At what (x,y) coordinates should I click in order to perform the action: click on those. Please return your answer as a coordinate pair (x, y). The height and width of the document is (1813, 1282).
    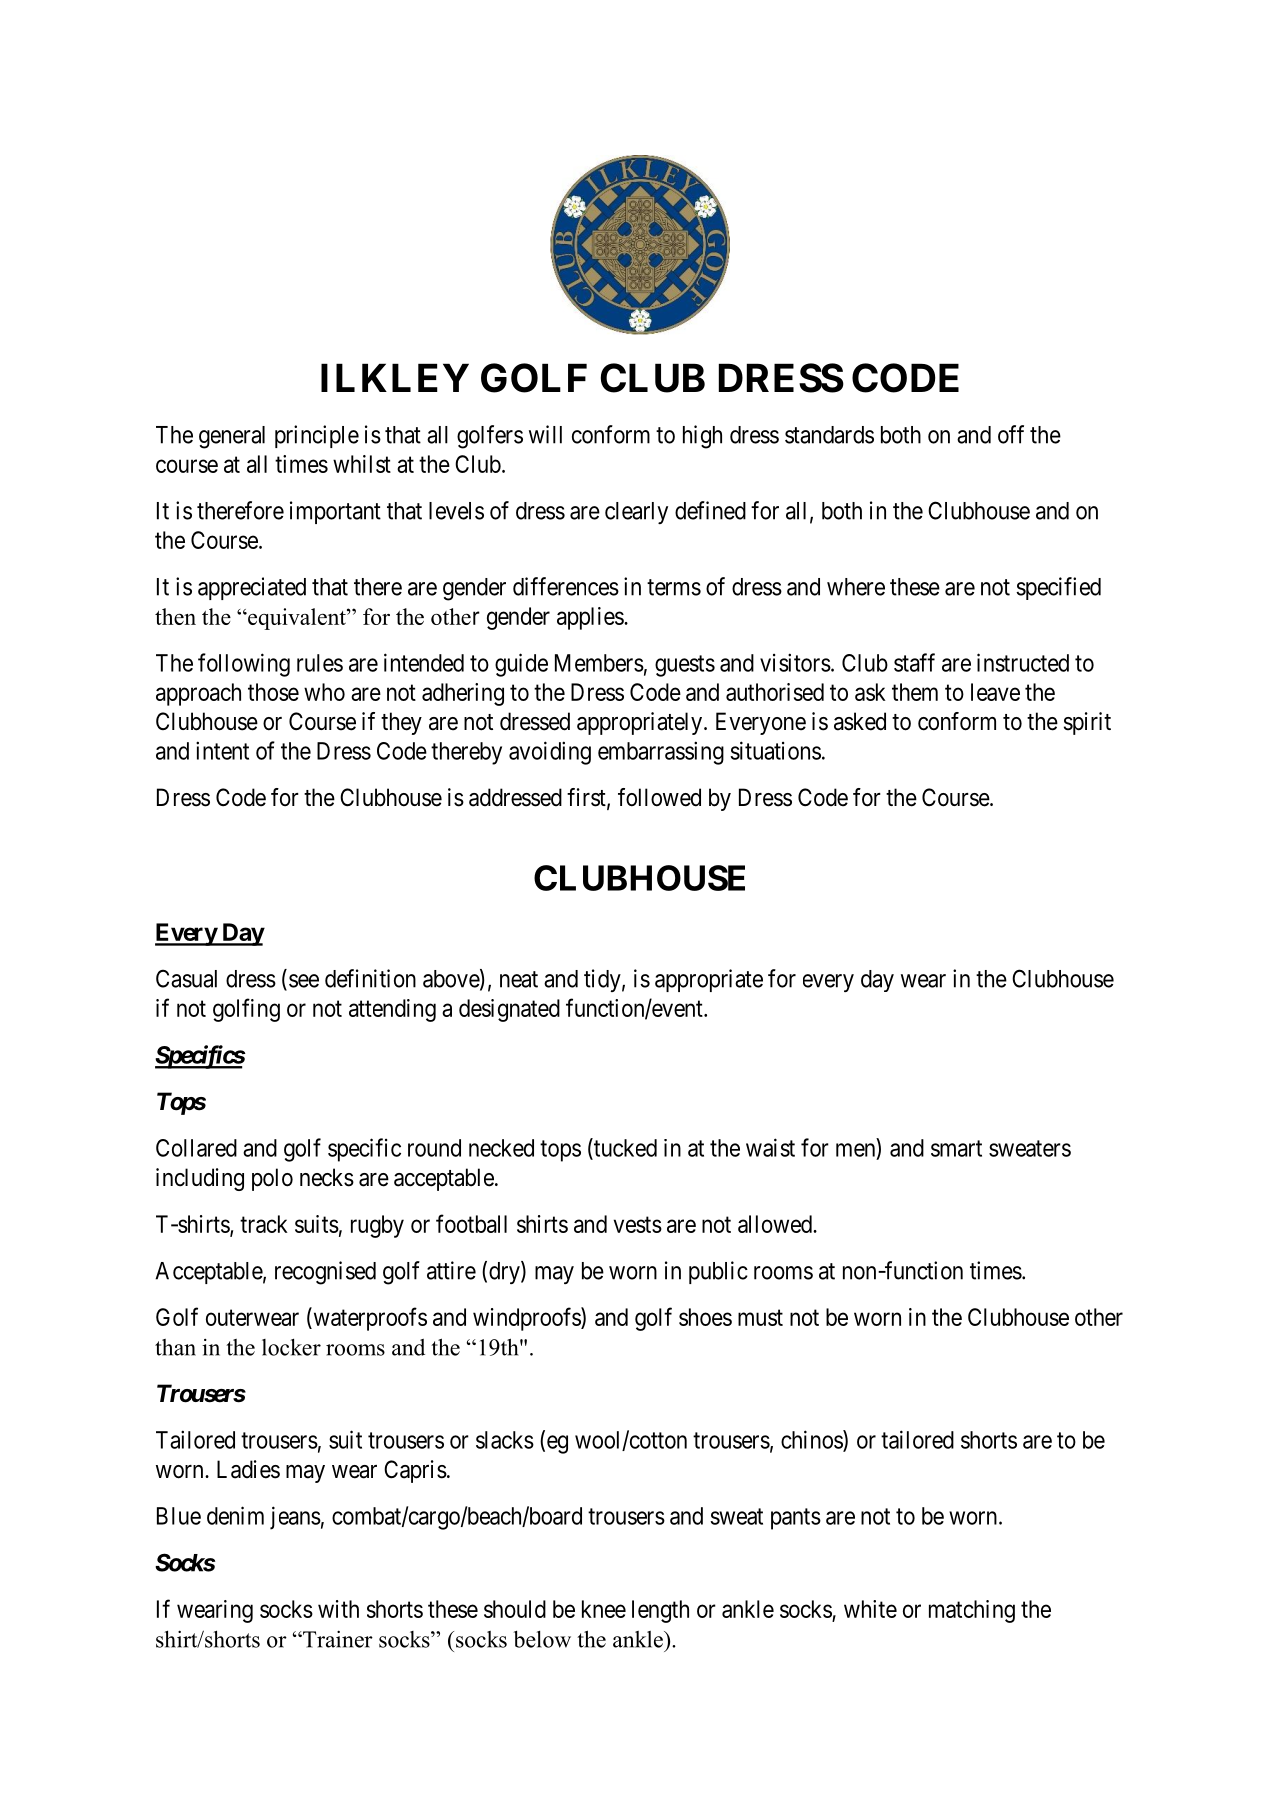
    Looking at the image, I should click on (273, 692).
